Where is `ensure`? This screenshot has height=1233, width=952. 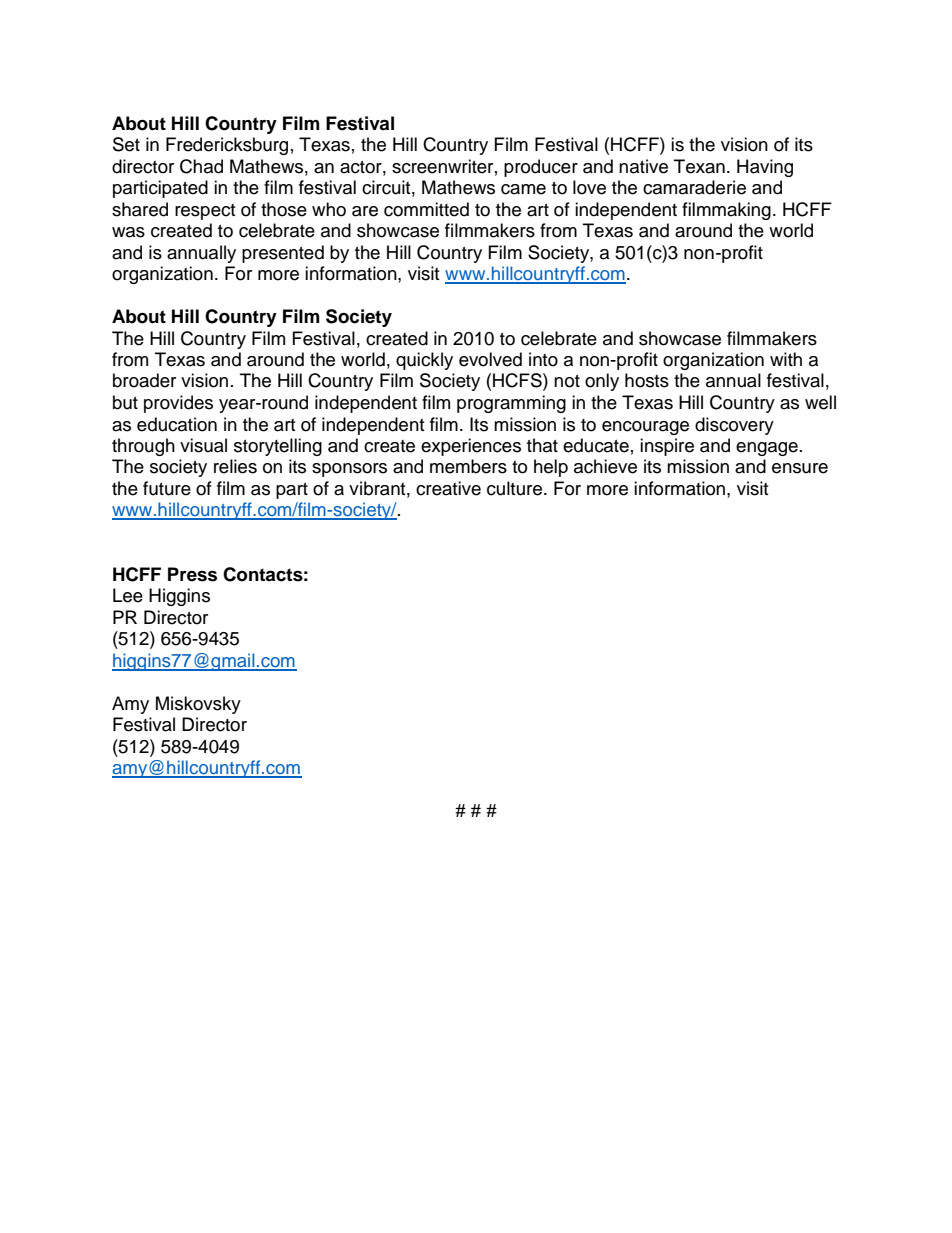 ensure is located at coordinates (800, 468).
